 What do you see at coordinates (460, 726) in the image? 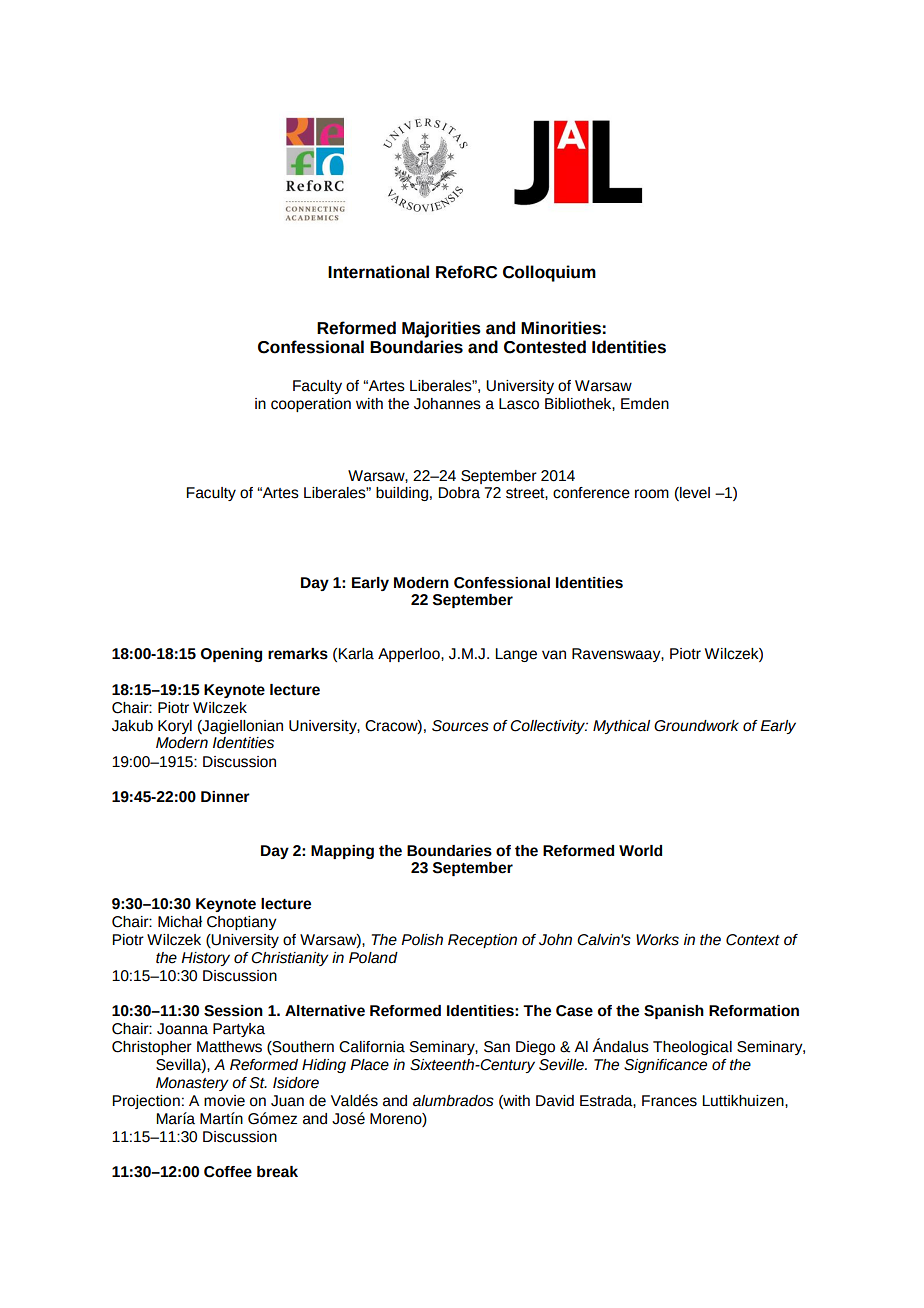
I see `Sources` at bounding box center [460, 726].
